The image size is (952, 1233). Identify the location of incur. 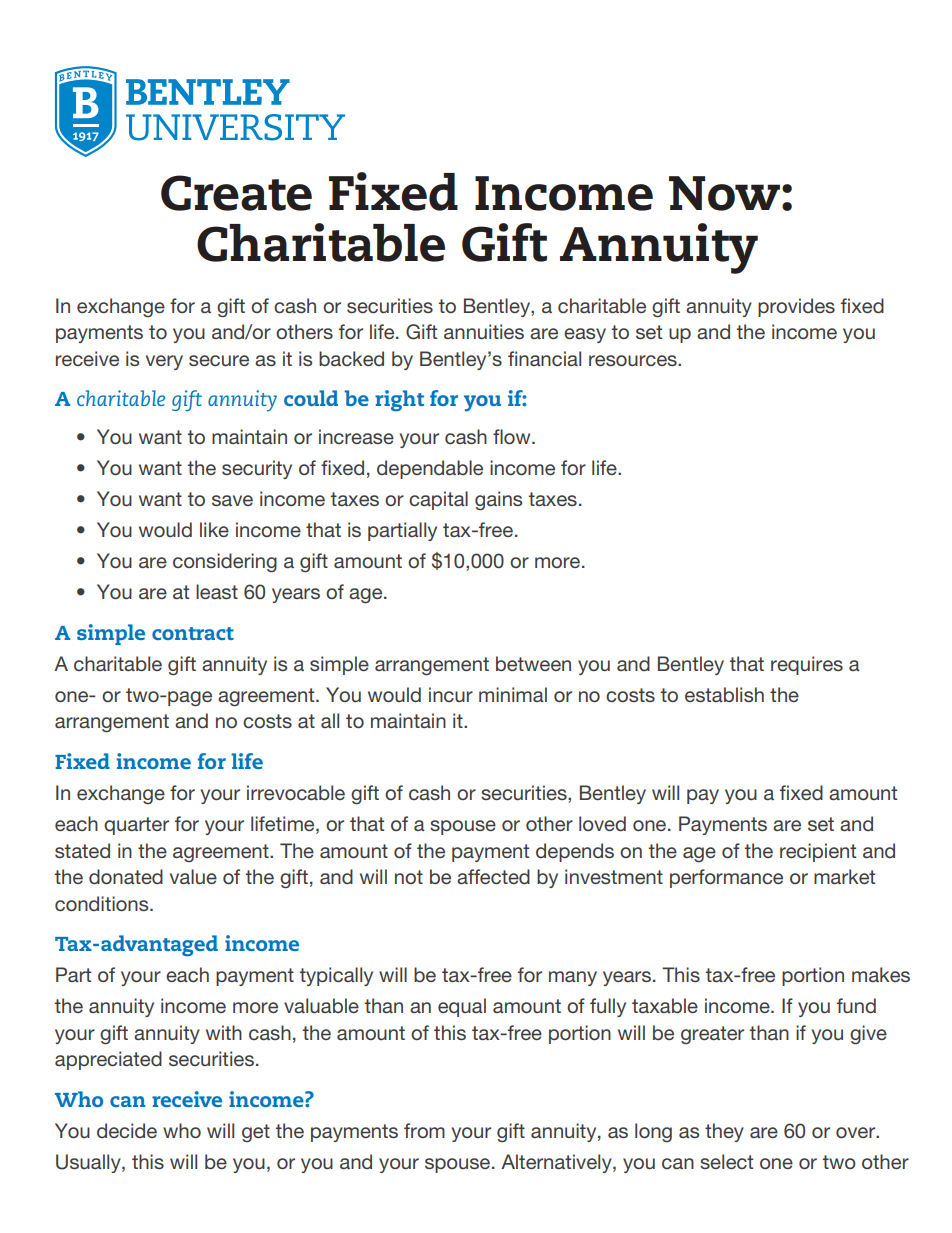
(451, 694).
